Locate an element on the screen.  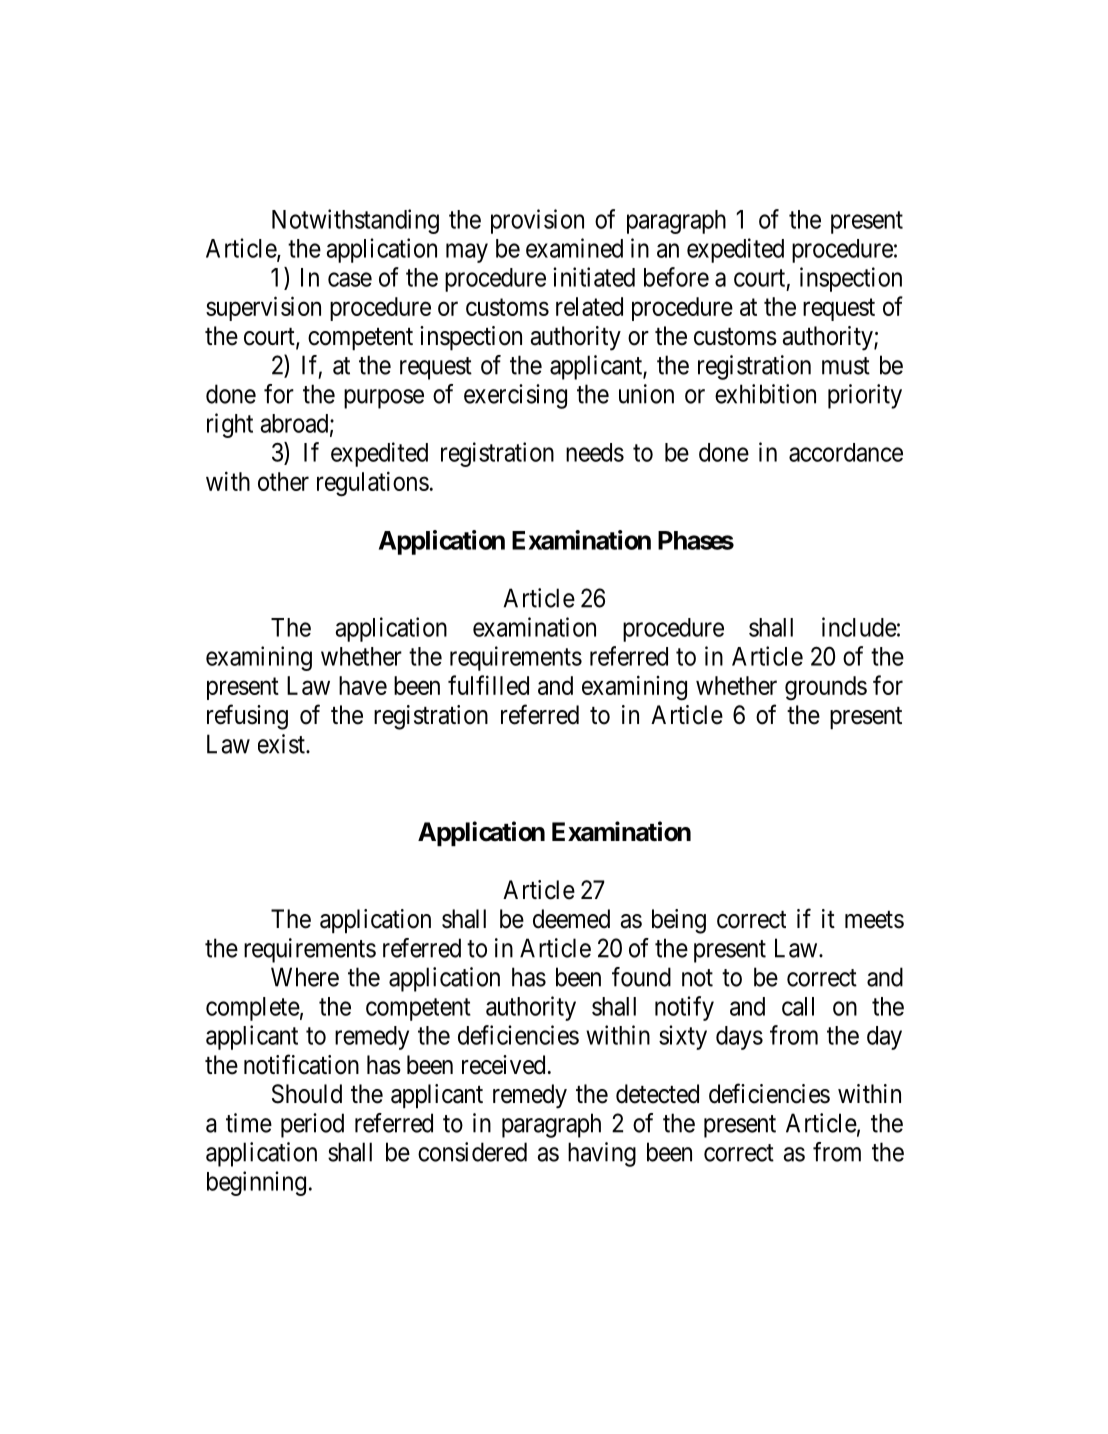
exist is located at coordinates (282, 744).
